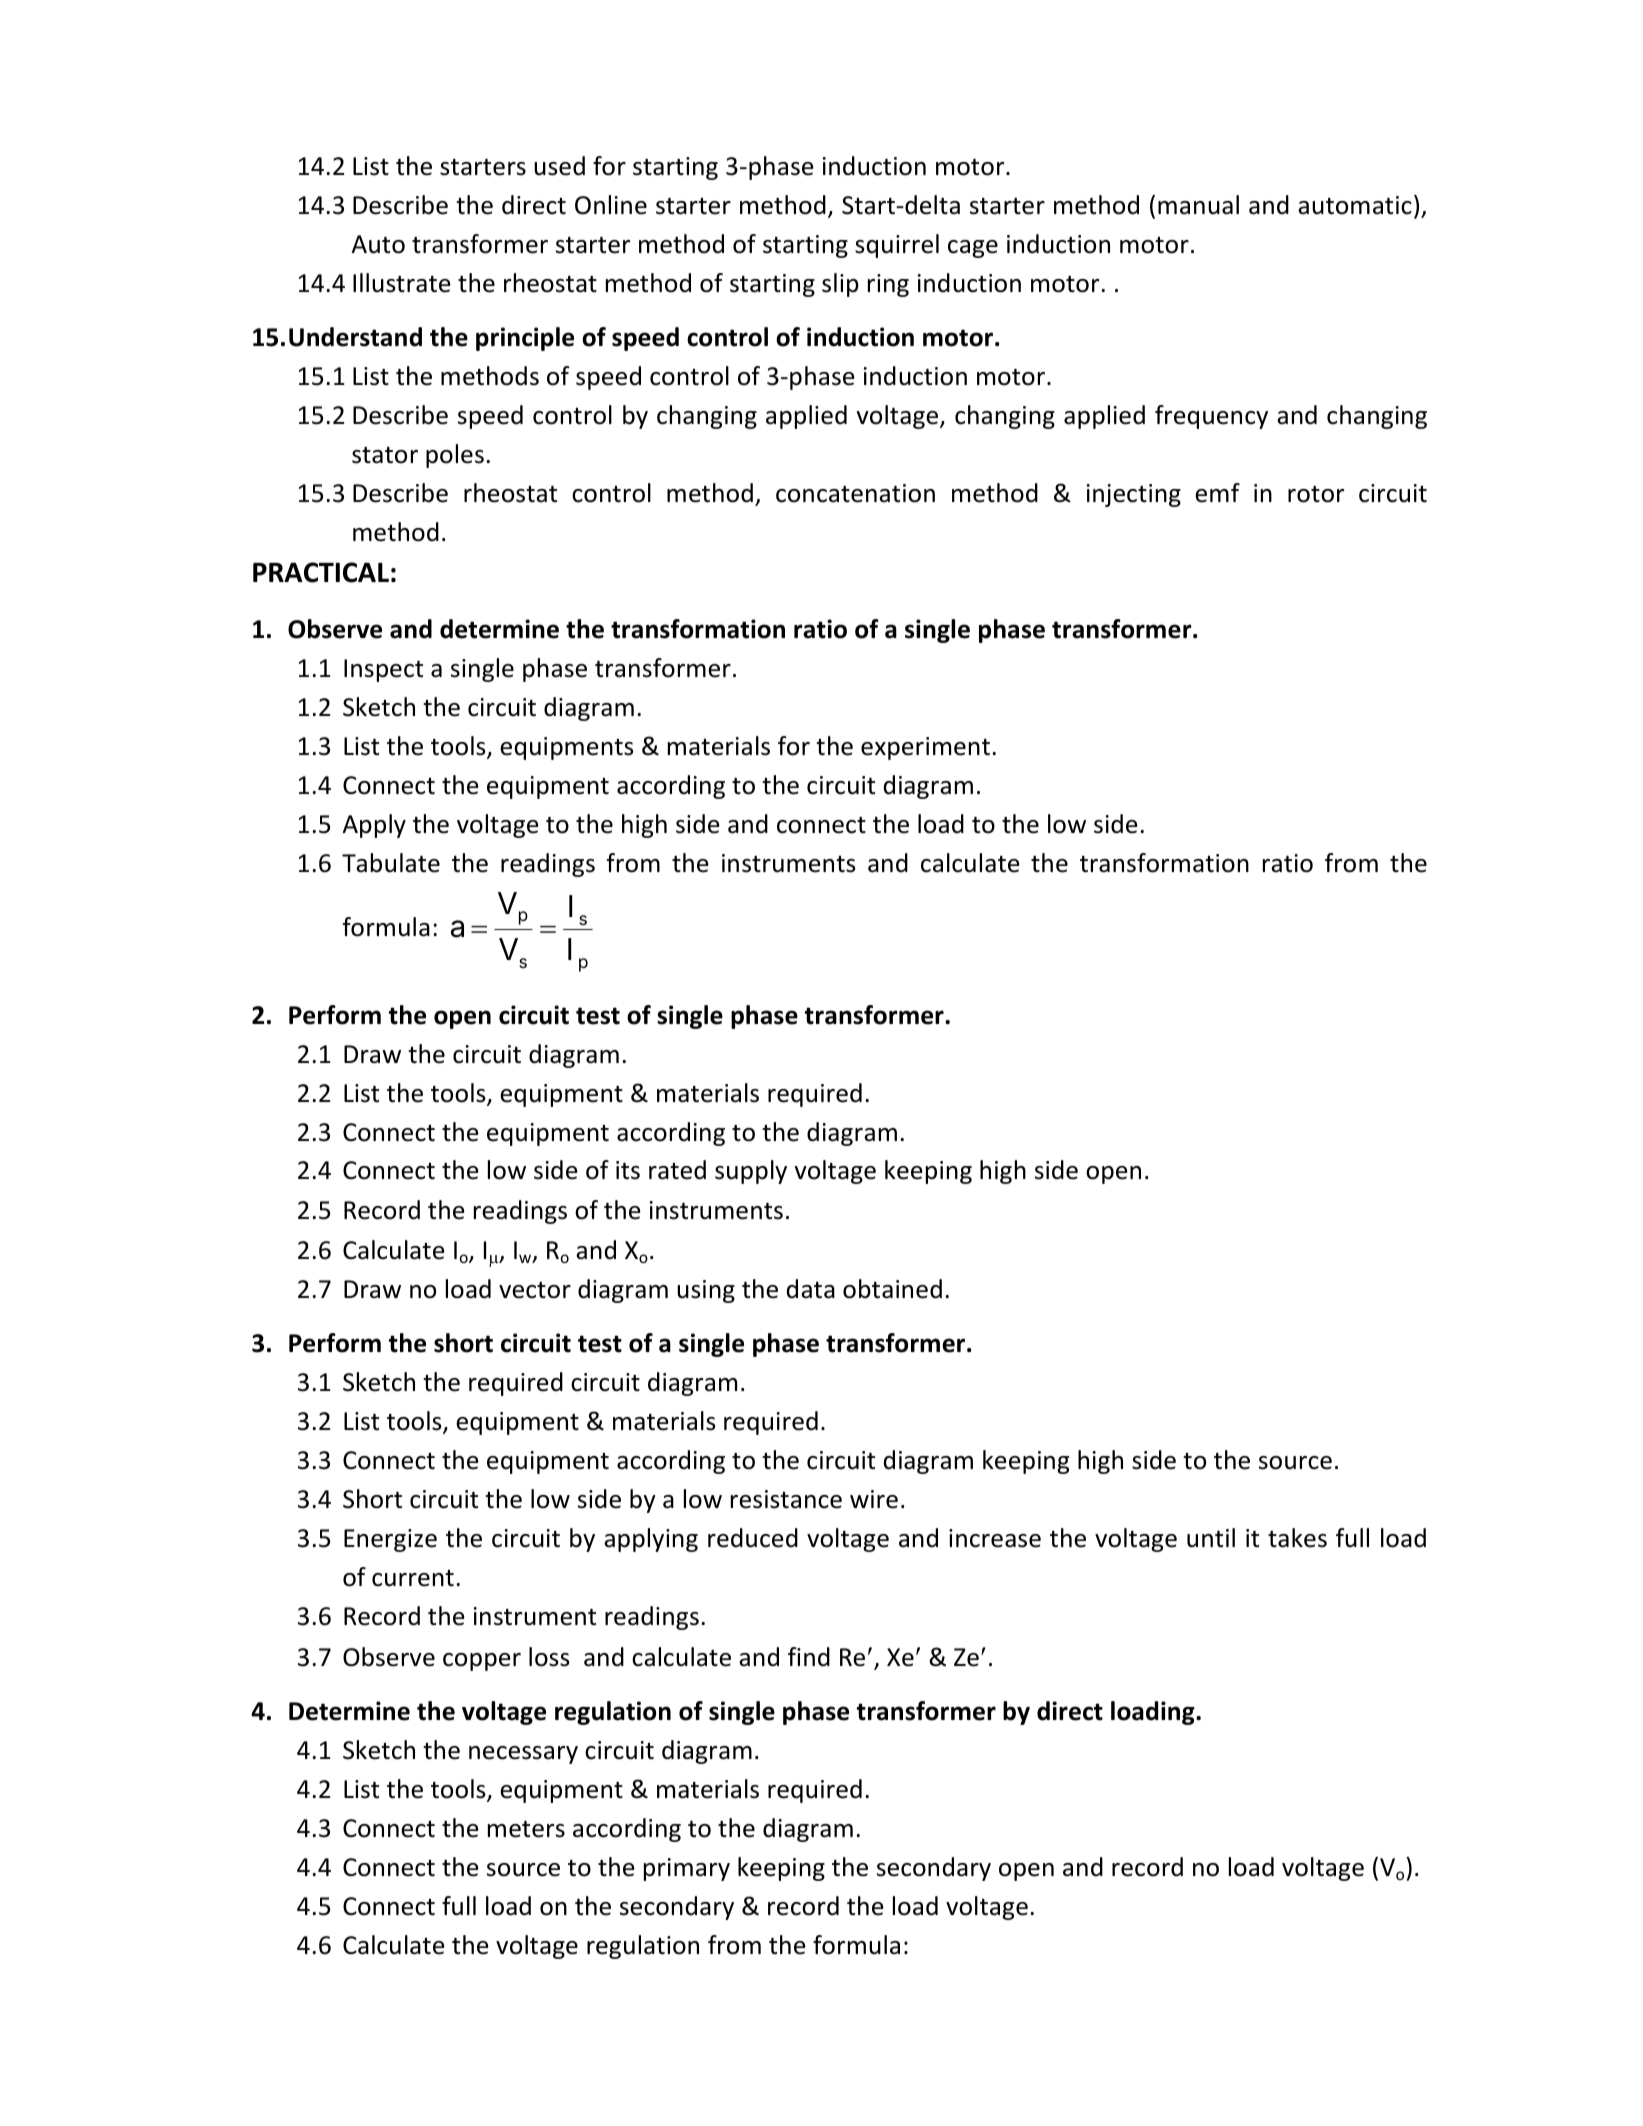  I want to click on concatenation, so click(855, 493).
